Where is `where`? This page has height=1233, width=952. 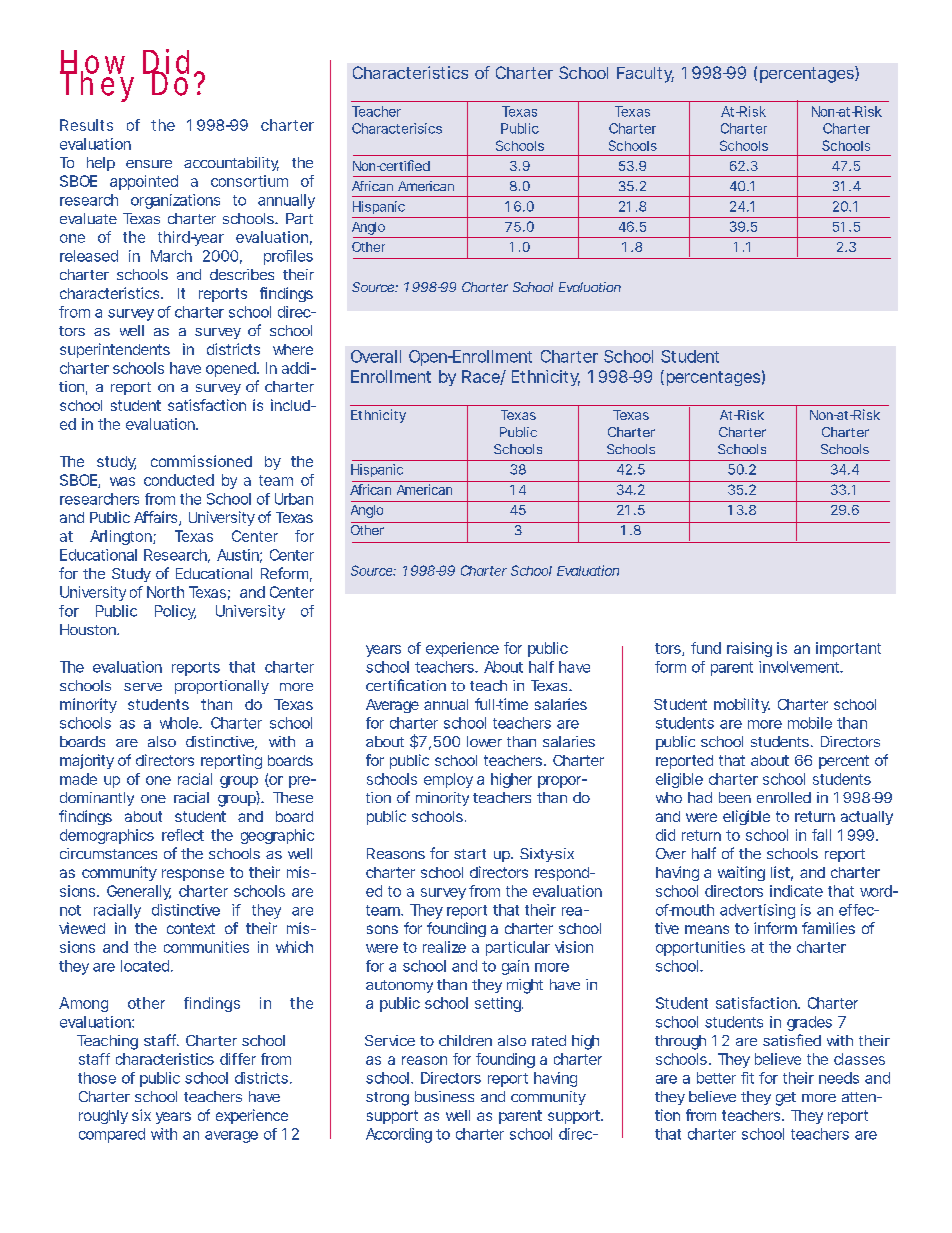 where is located at coordinates (293, 349).
